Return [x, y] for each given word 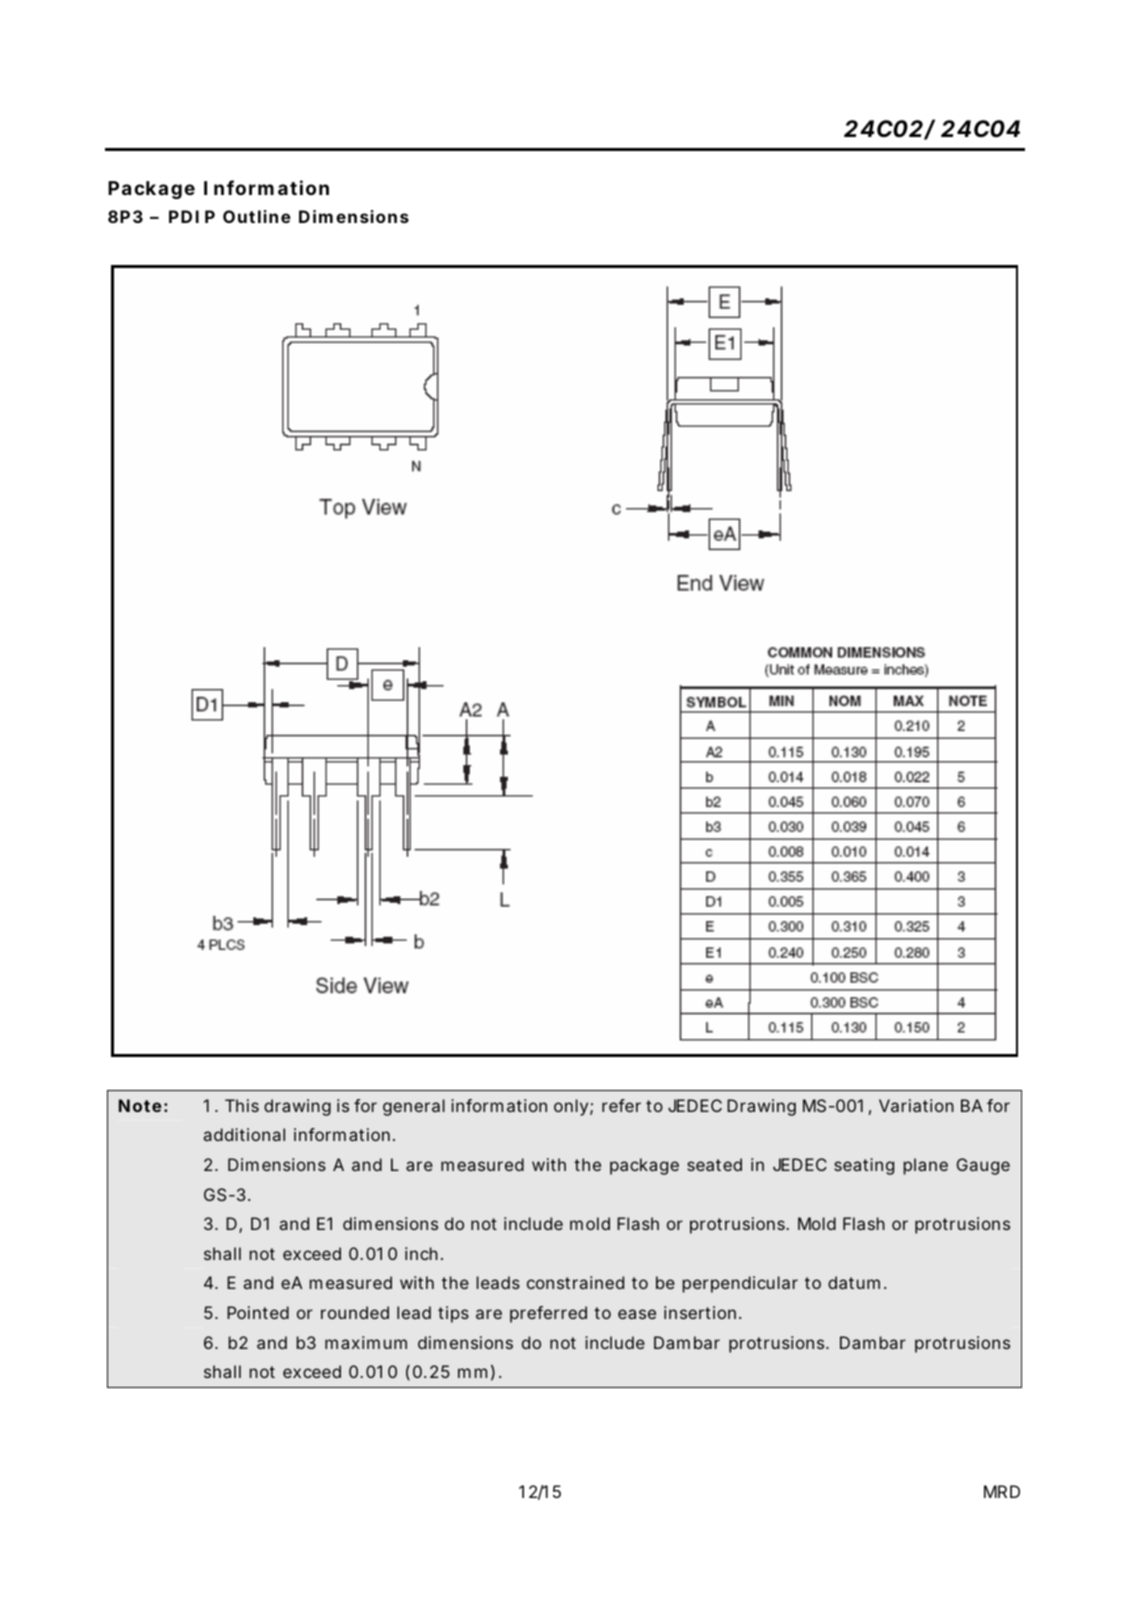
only [572, 1107]
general [414, 1107]
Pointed [258, 1312]
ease [637, 1314]
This [242, 1105]
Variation [916, 1105]
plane [926, 1166]
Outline [257, 216]
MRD [1002, 1491]
